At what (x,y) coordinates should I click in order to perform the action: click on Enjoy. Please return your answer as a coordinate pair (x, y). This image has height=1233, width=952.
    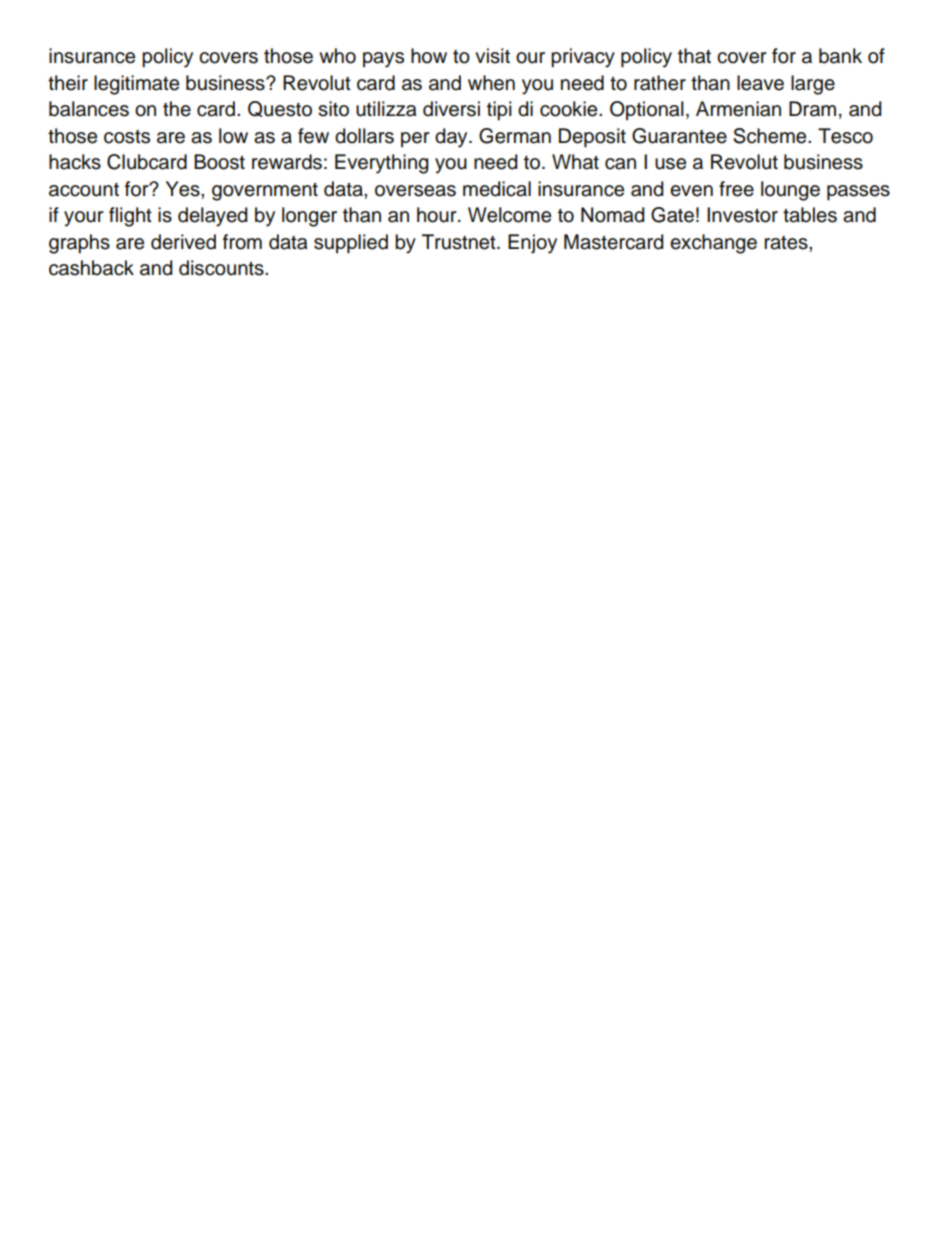
    Looking at the image, I should click on (532, 244).
